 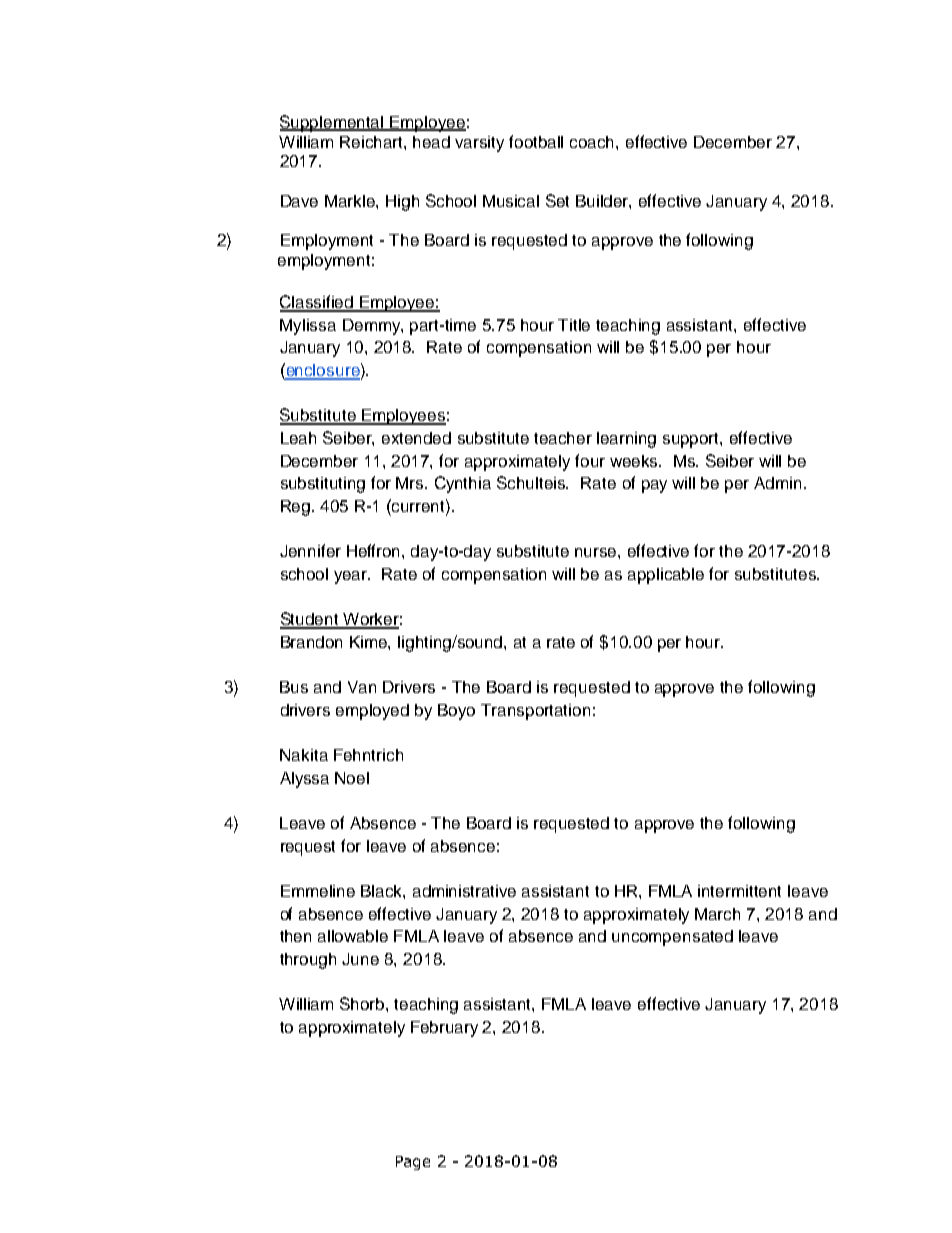 What do you see at coordinates (535, 712) in the screenshot?
I see `Transportation` at bounding box center [535, 712].
